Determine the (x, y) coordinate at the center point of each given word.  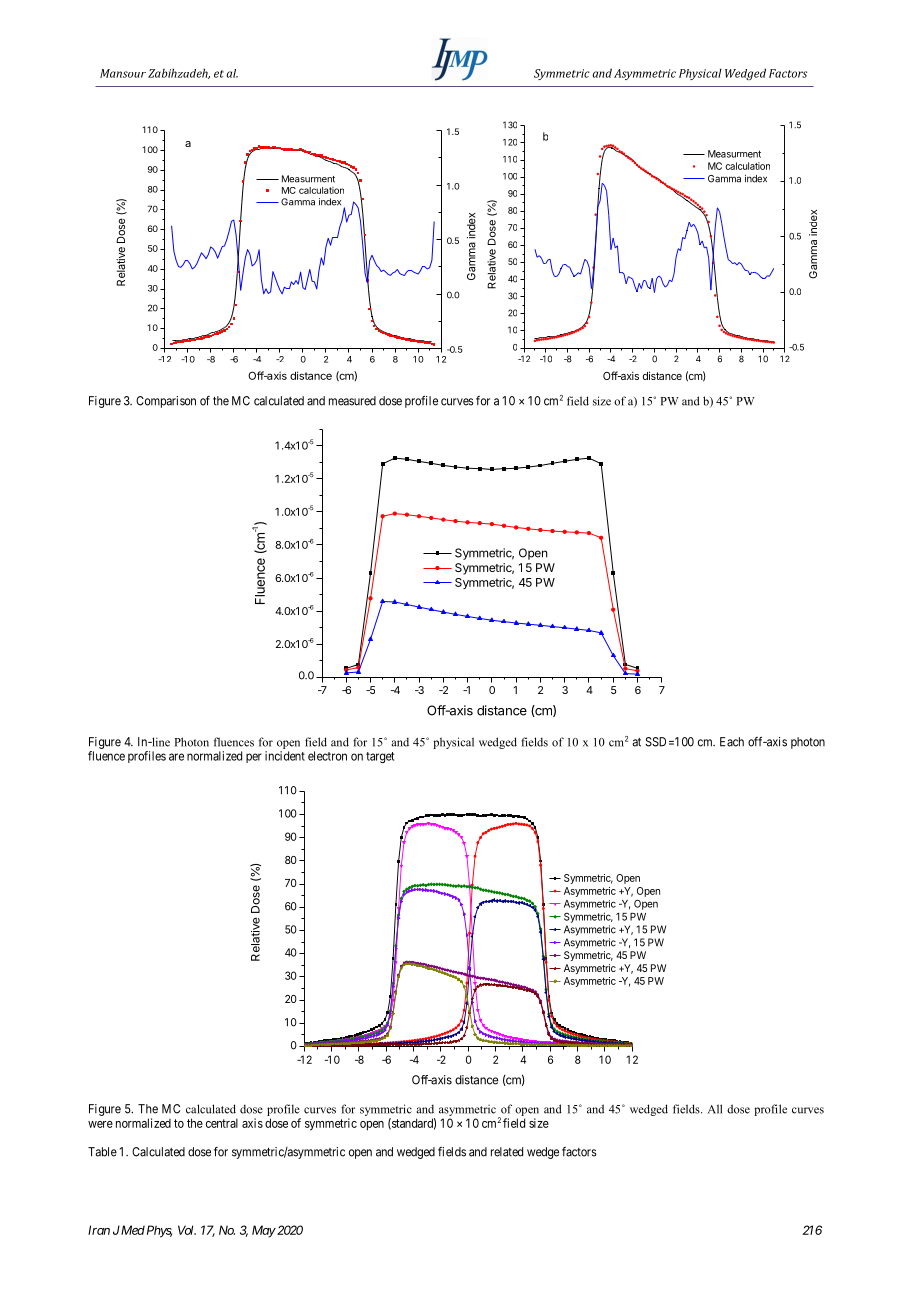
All (715, 1109)
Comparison (166, 402)
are (176, 757)
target (380, 757)
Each (732, 742)
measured (352, 401)
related (507, 1152)
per (254, 758)
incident (285, 756)
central (222, 1123)
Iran (99, 1230)
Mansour (123, 73)
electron (327, 756)
